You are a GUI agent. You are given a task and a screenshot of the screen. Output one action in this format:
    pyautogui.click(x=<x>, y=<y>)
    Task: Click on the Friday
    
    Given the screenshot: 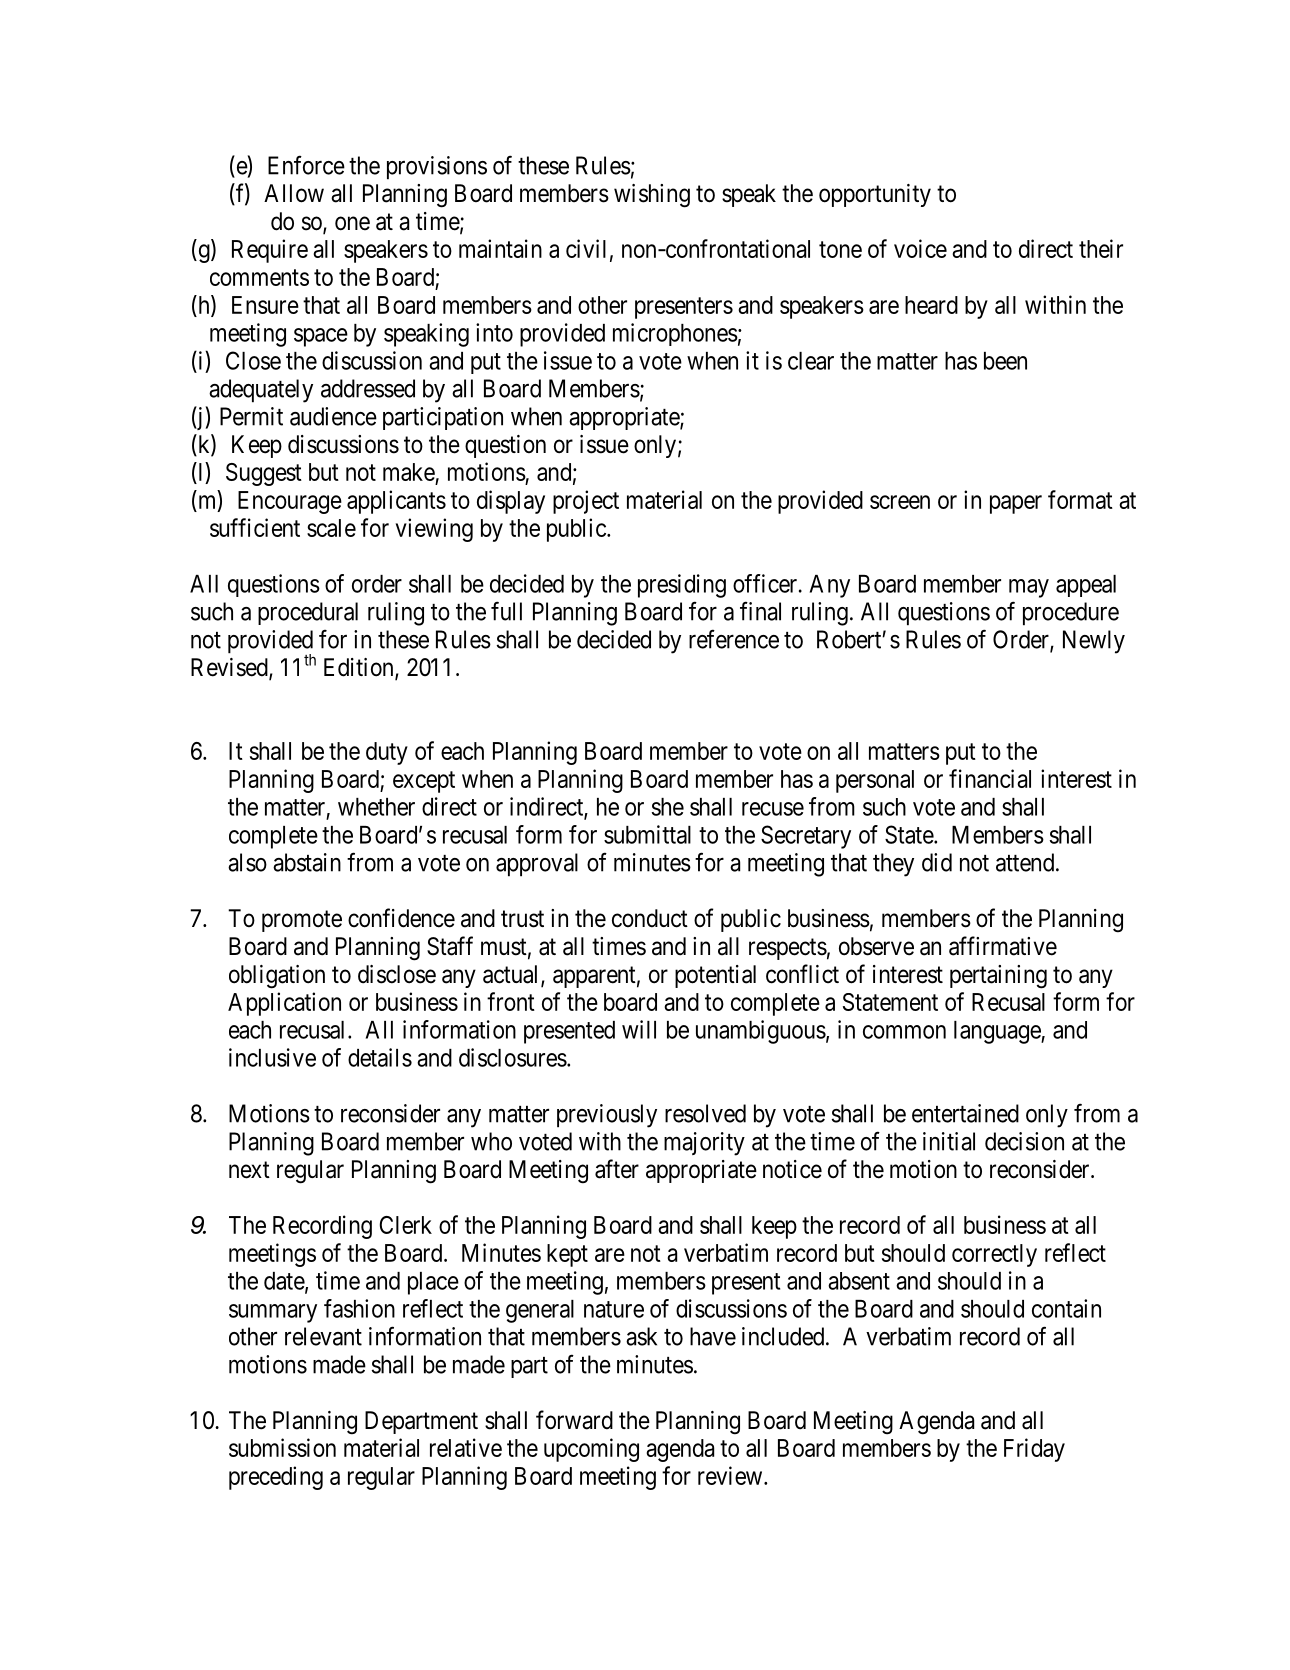 What is the action you would take?
    pyautogui.click(x=1034, y=1450)
